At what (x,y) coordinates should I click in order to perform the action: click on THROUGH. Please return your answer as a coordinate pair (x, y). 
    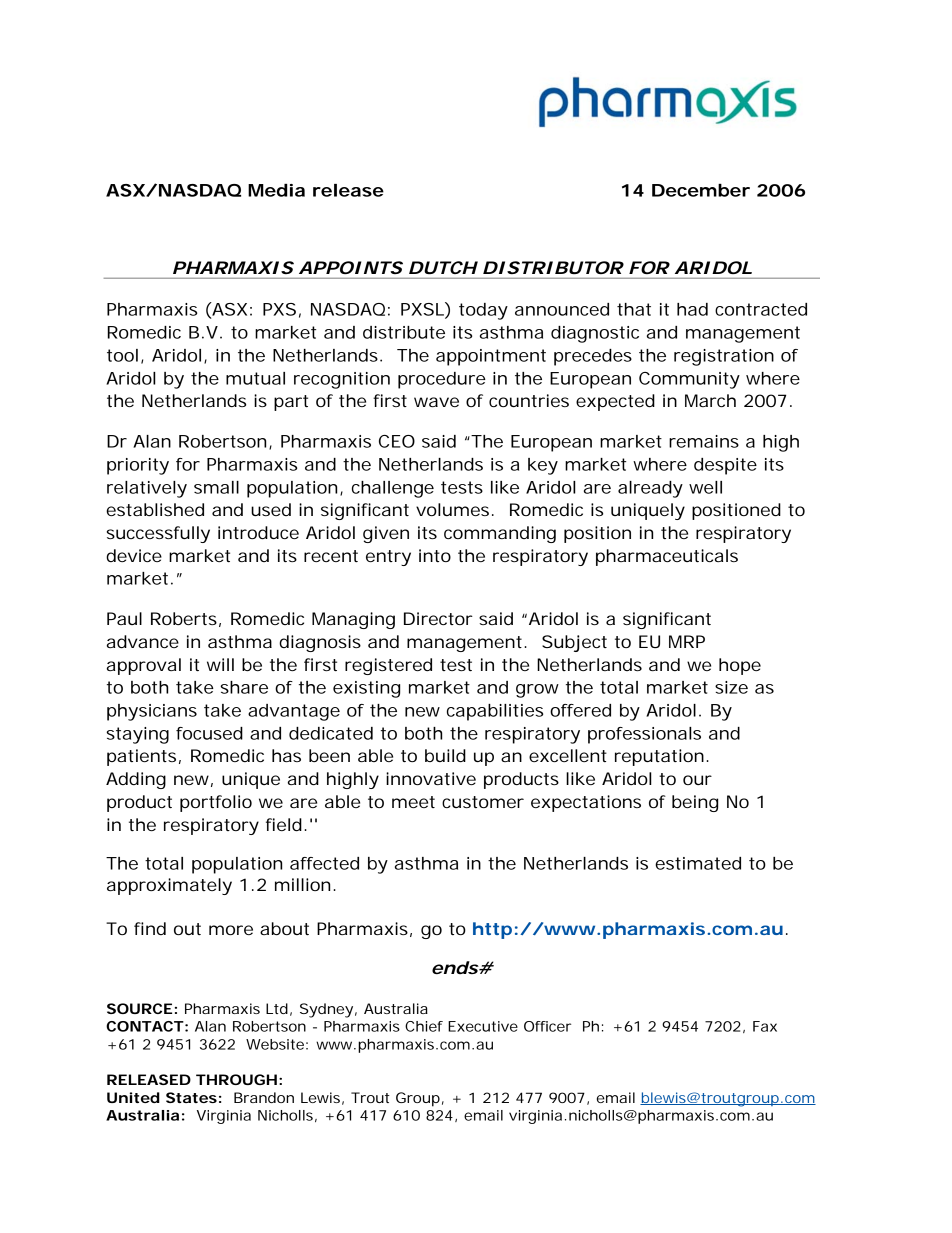
    Looking at the image, I should click on (236, 1079).
